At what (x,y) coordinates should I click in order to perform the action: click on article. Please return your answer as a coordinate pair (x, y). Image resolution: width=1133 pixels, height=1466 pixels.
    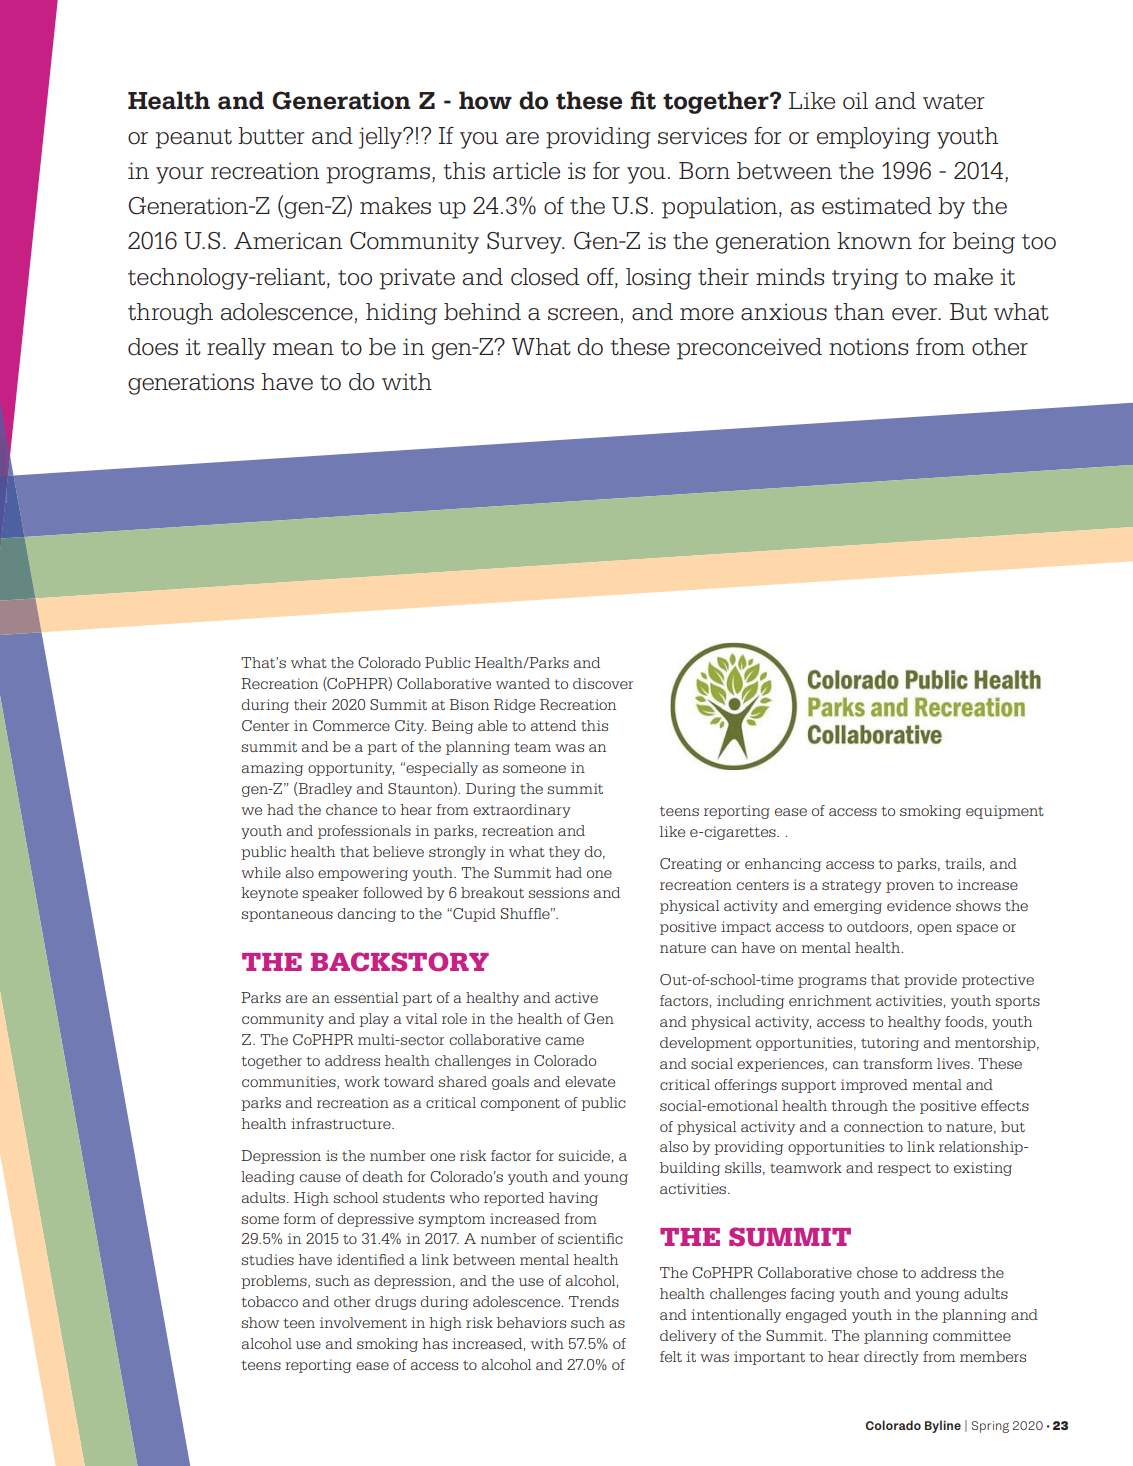
    Looking at the image, I should click on (526, 171).
